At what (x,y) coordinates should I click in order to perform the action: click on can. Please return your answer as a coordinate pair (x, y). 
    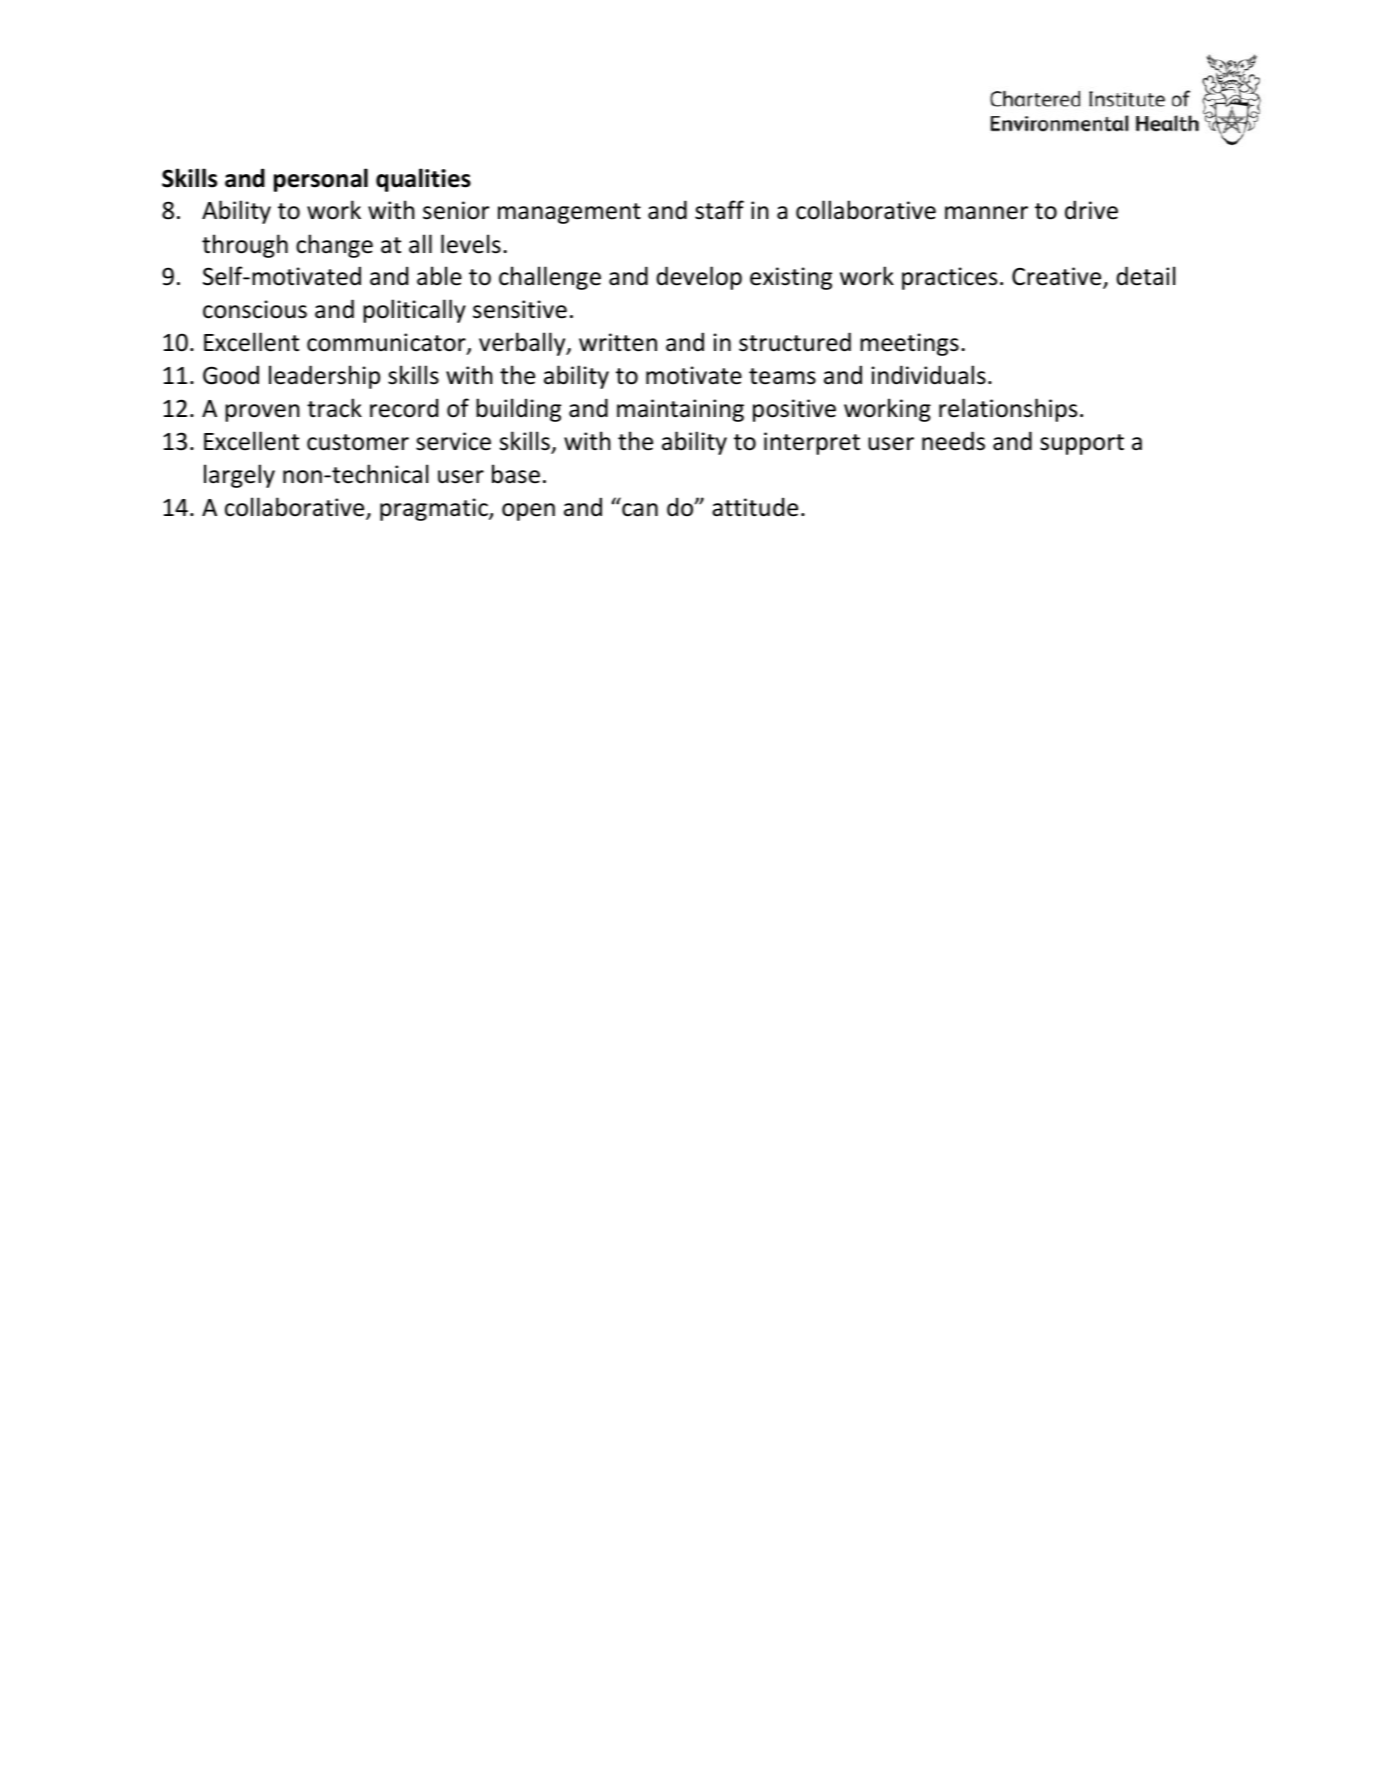
    Looking at the image, I should click on (640, 510).
